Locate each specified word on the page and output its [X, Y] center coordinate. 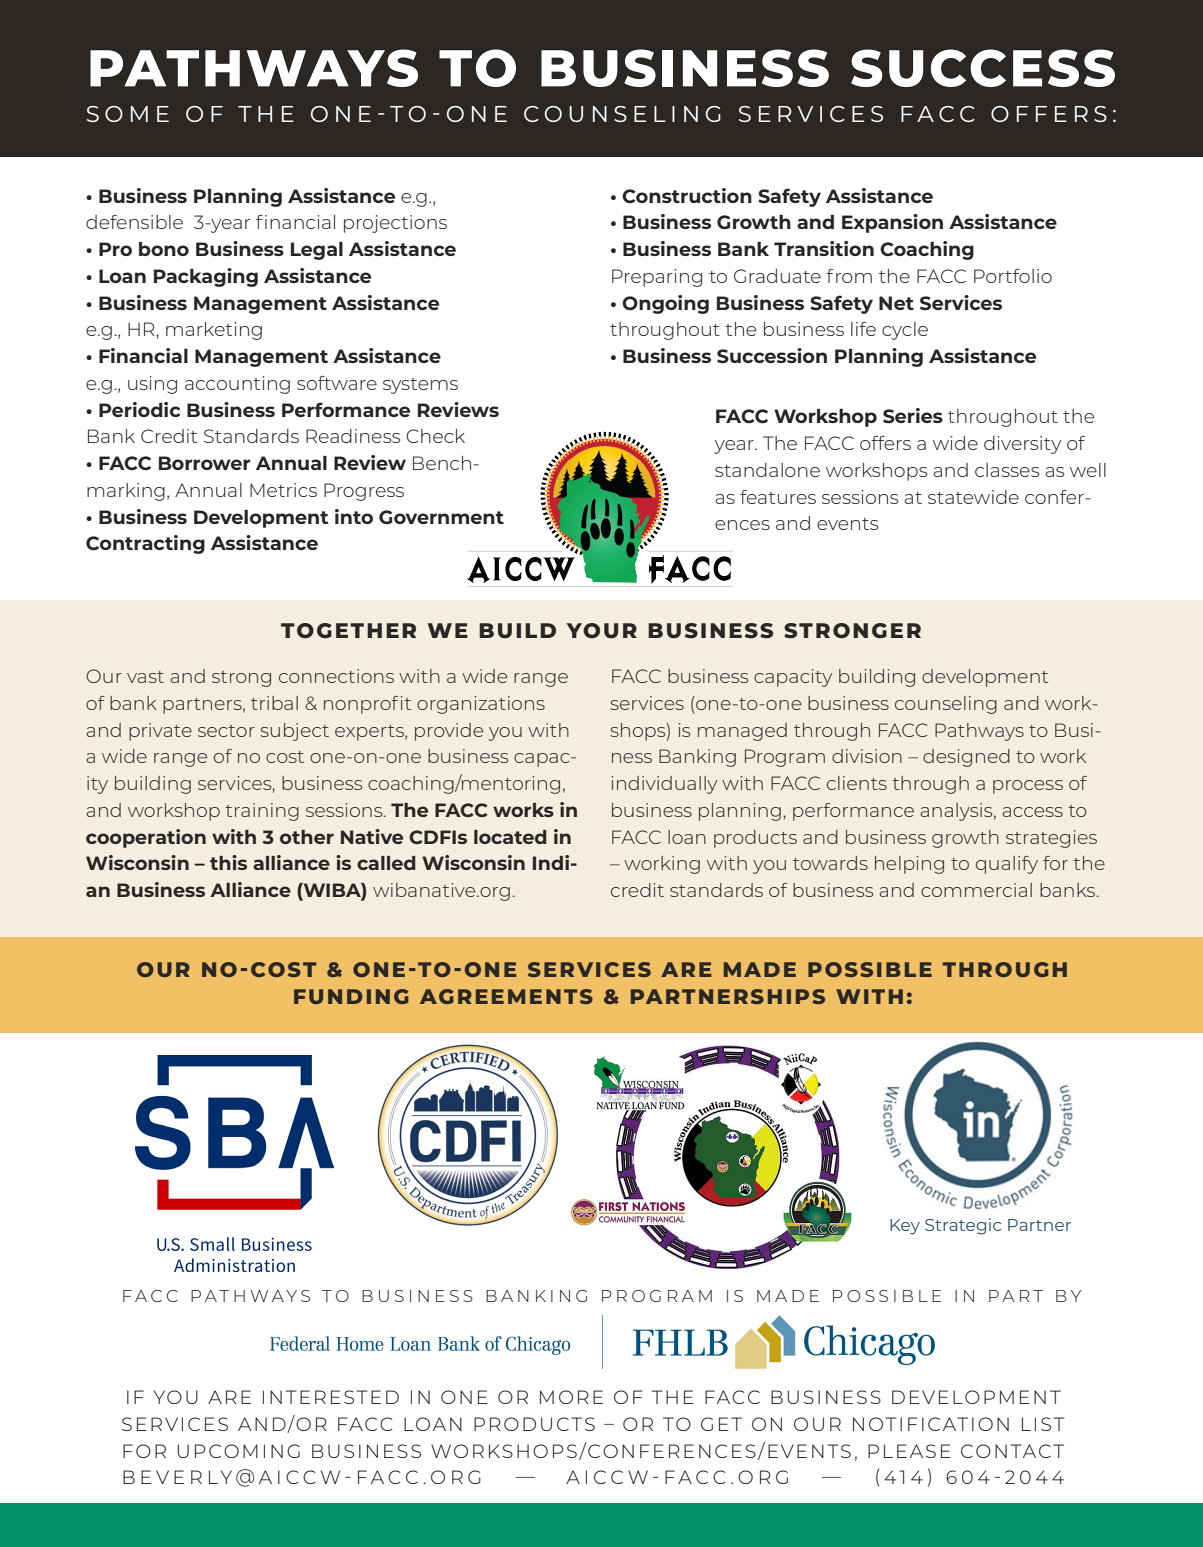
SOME [128, 114]
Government [441, 517]
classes [1007, 470]
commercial [976, 890]
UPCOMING [238, 1451]
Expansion [892, 223]
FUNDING [351, 996]
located [510, 837]
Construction [687, 195]
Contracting [145, 544]
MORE [571, 1397]
